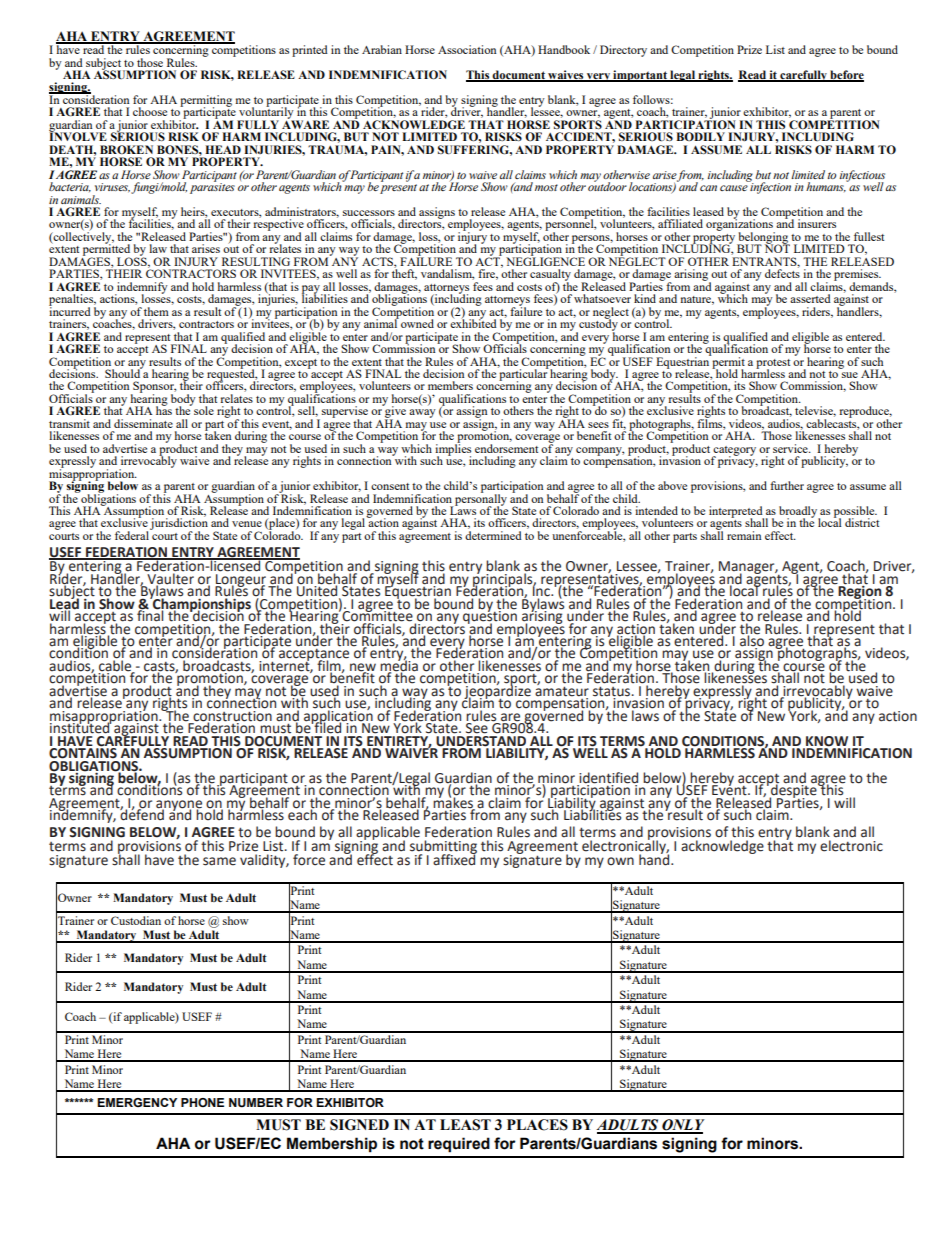 This screenshot has height=1233, width=952. Describe the element at coordinates (142, 814) in the screenshot. I see `defend` at that location.
